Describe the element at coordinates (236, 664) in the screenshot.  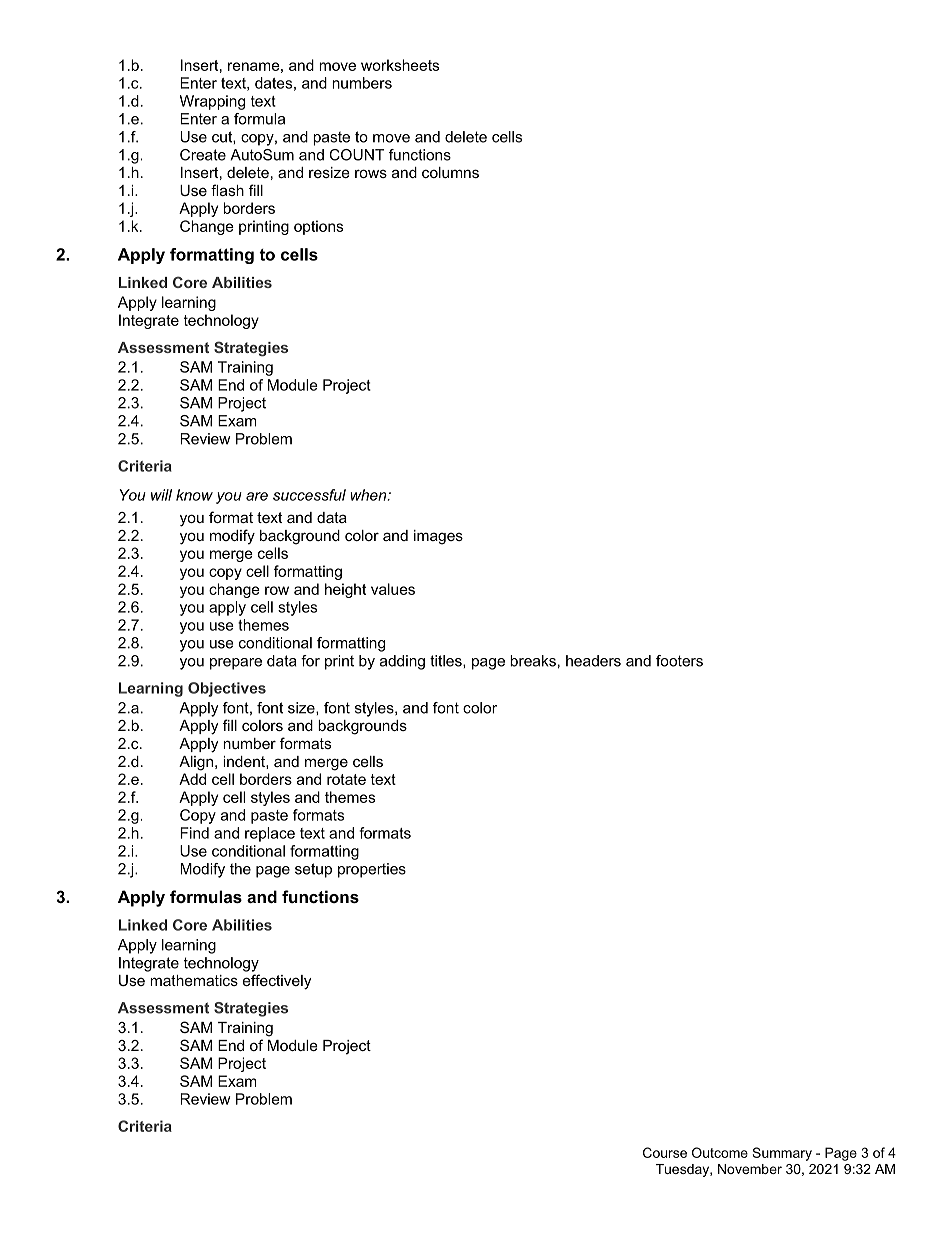
I see `prepare` at that location.
